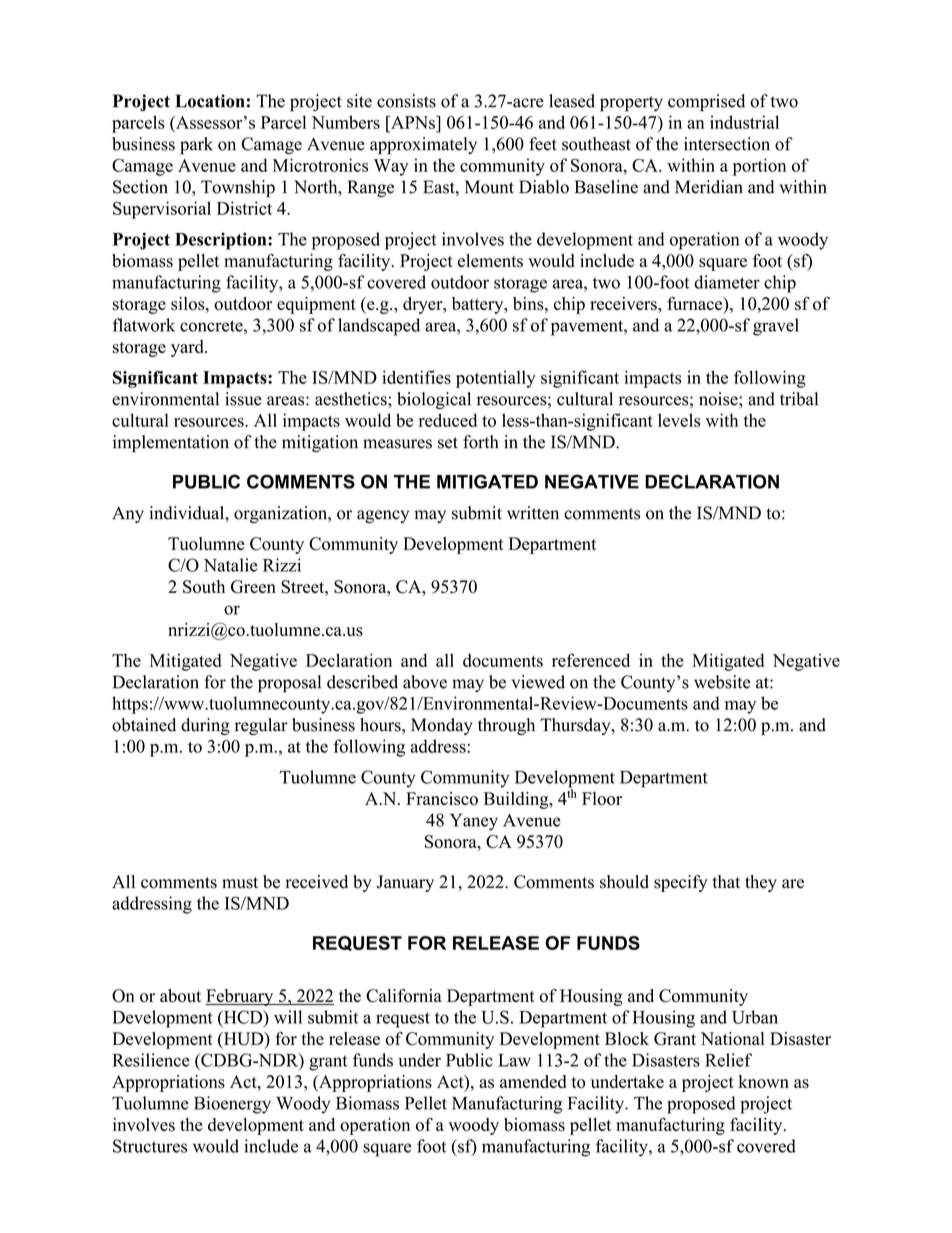 The image size is (952, 1233). I want to click on Francisco, so click(442, 798).
